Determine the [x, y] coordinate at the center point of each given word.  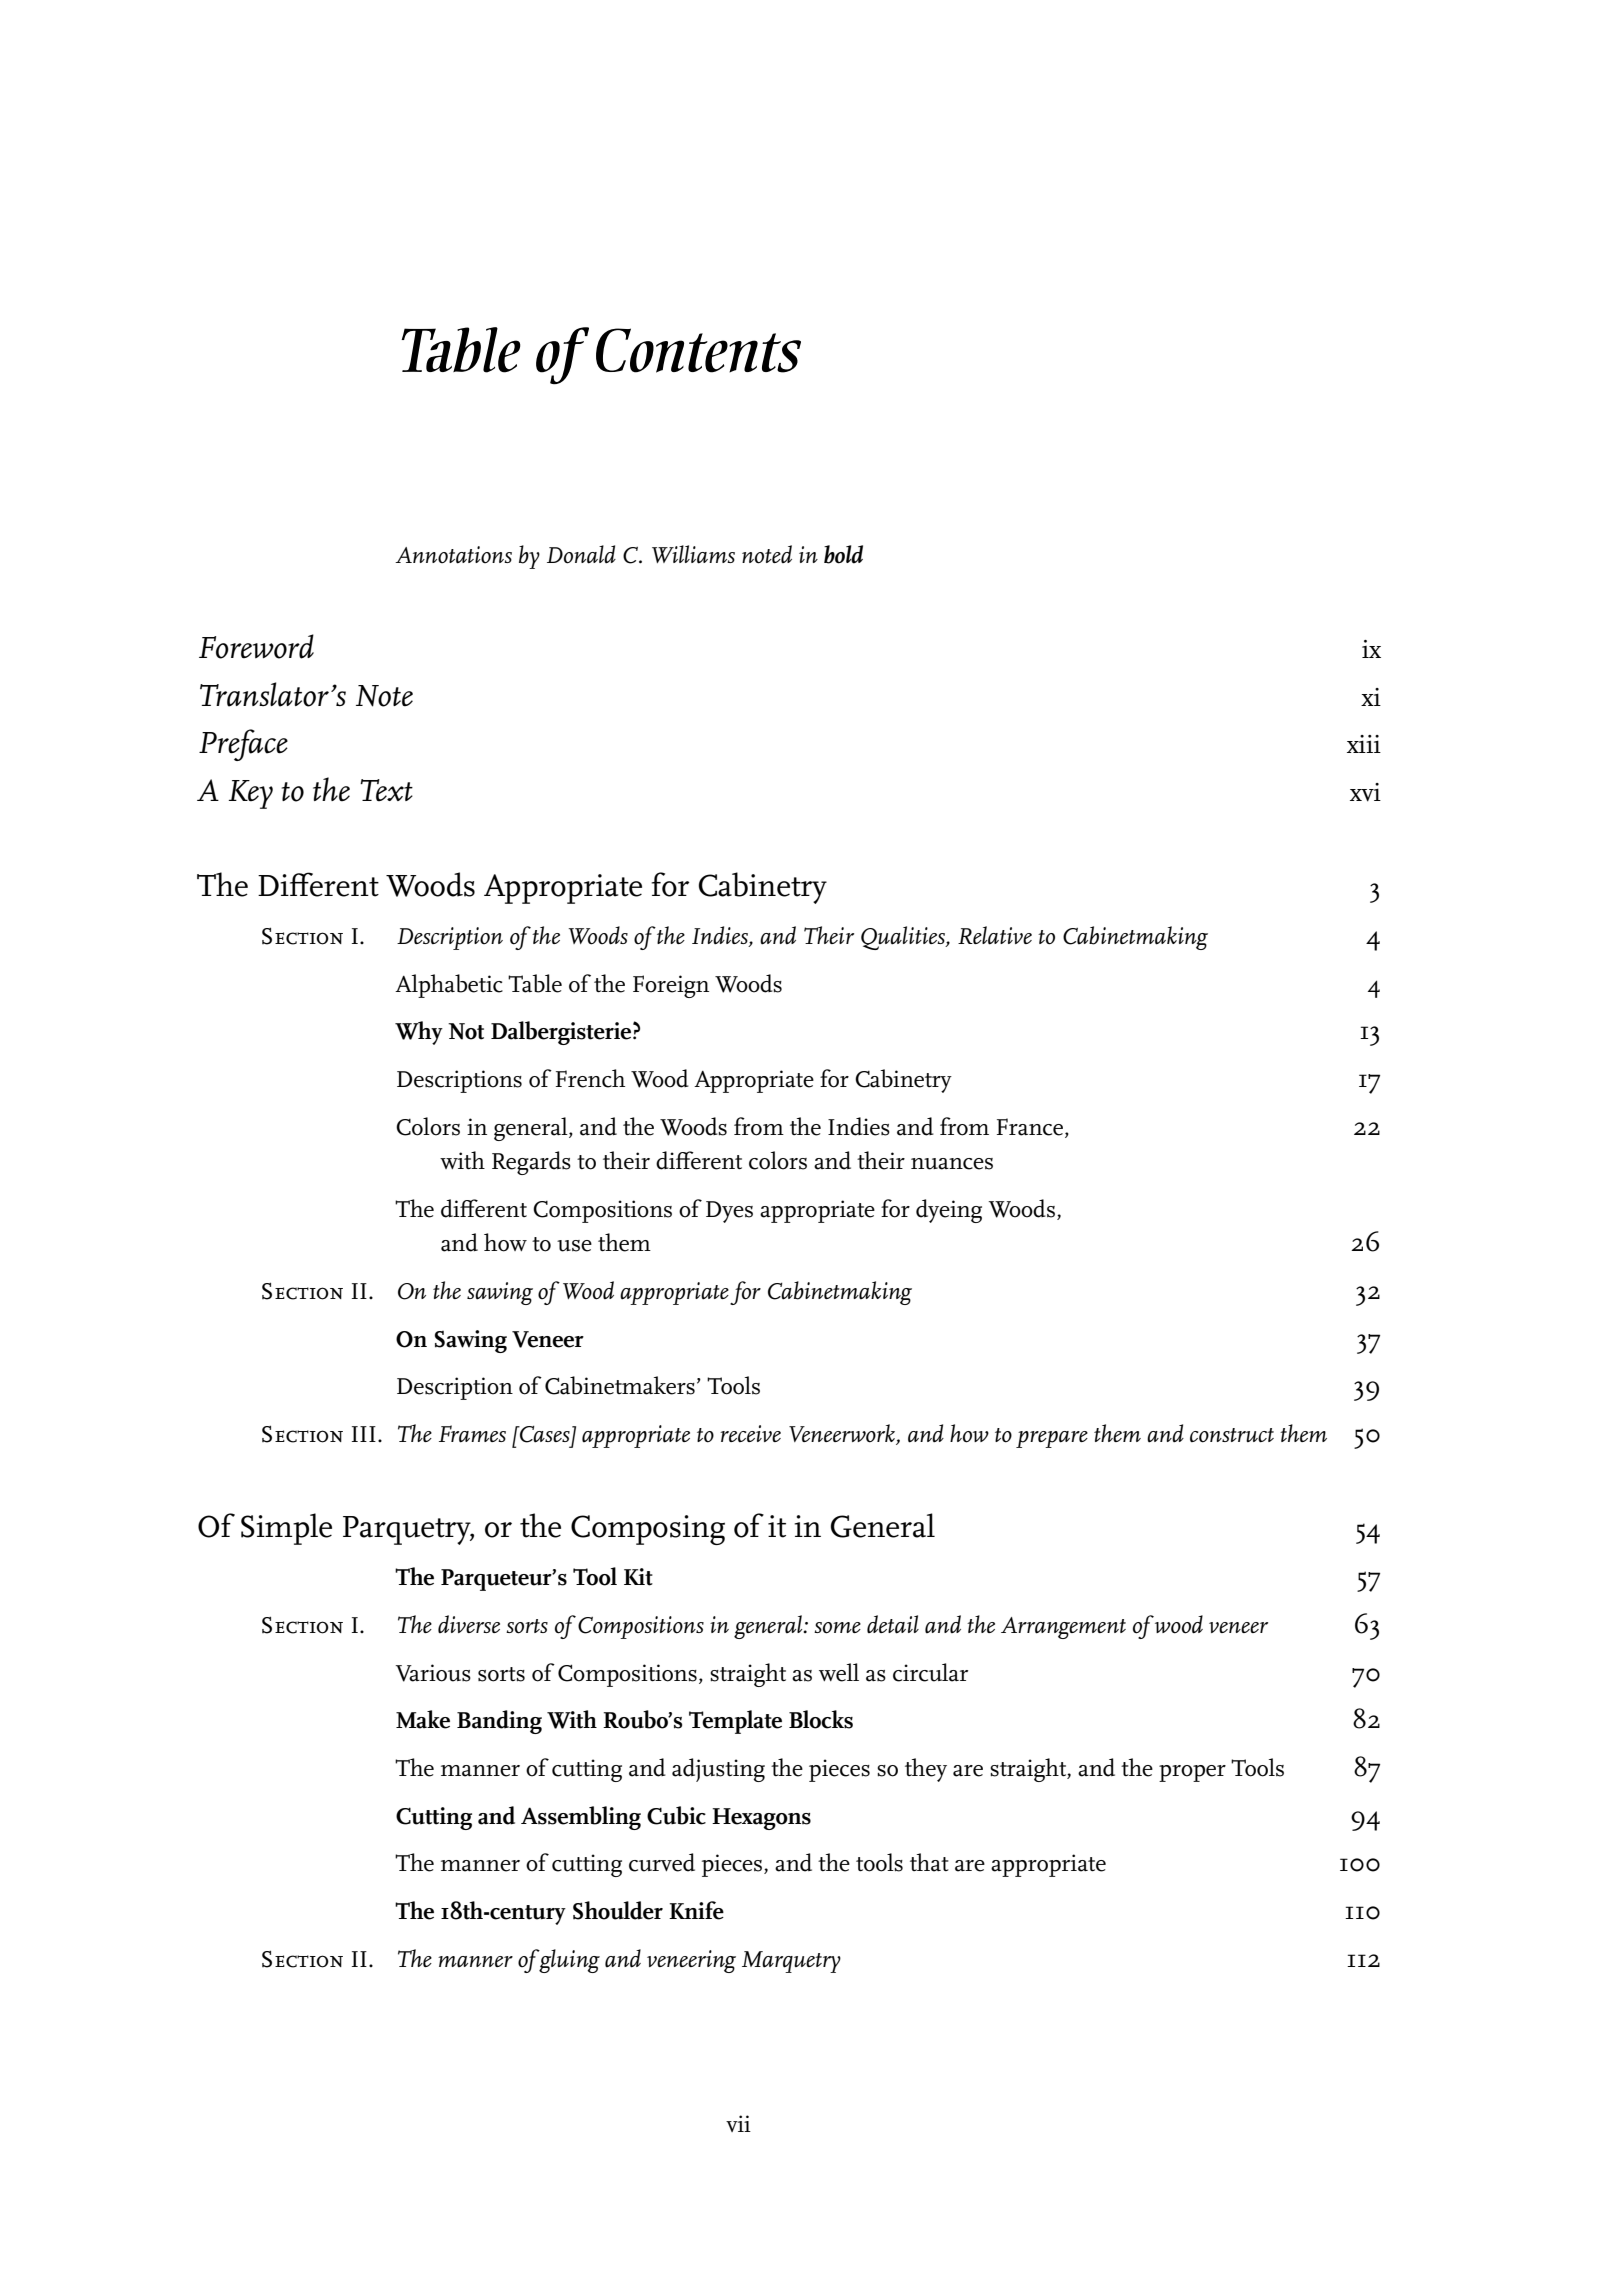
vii [738, 2123]
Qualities [904, 938]
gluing [568, 1961]
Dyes [729, 1212]
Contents [698, 350]
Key [251, 794]
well [839, 1672]
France [1031, 1128]
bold [843, 554]
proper [1192, 1773]
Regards [531, 1163]
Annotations [453, 555]
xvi [1365, 792]
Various [433, 1673]
